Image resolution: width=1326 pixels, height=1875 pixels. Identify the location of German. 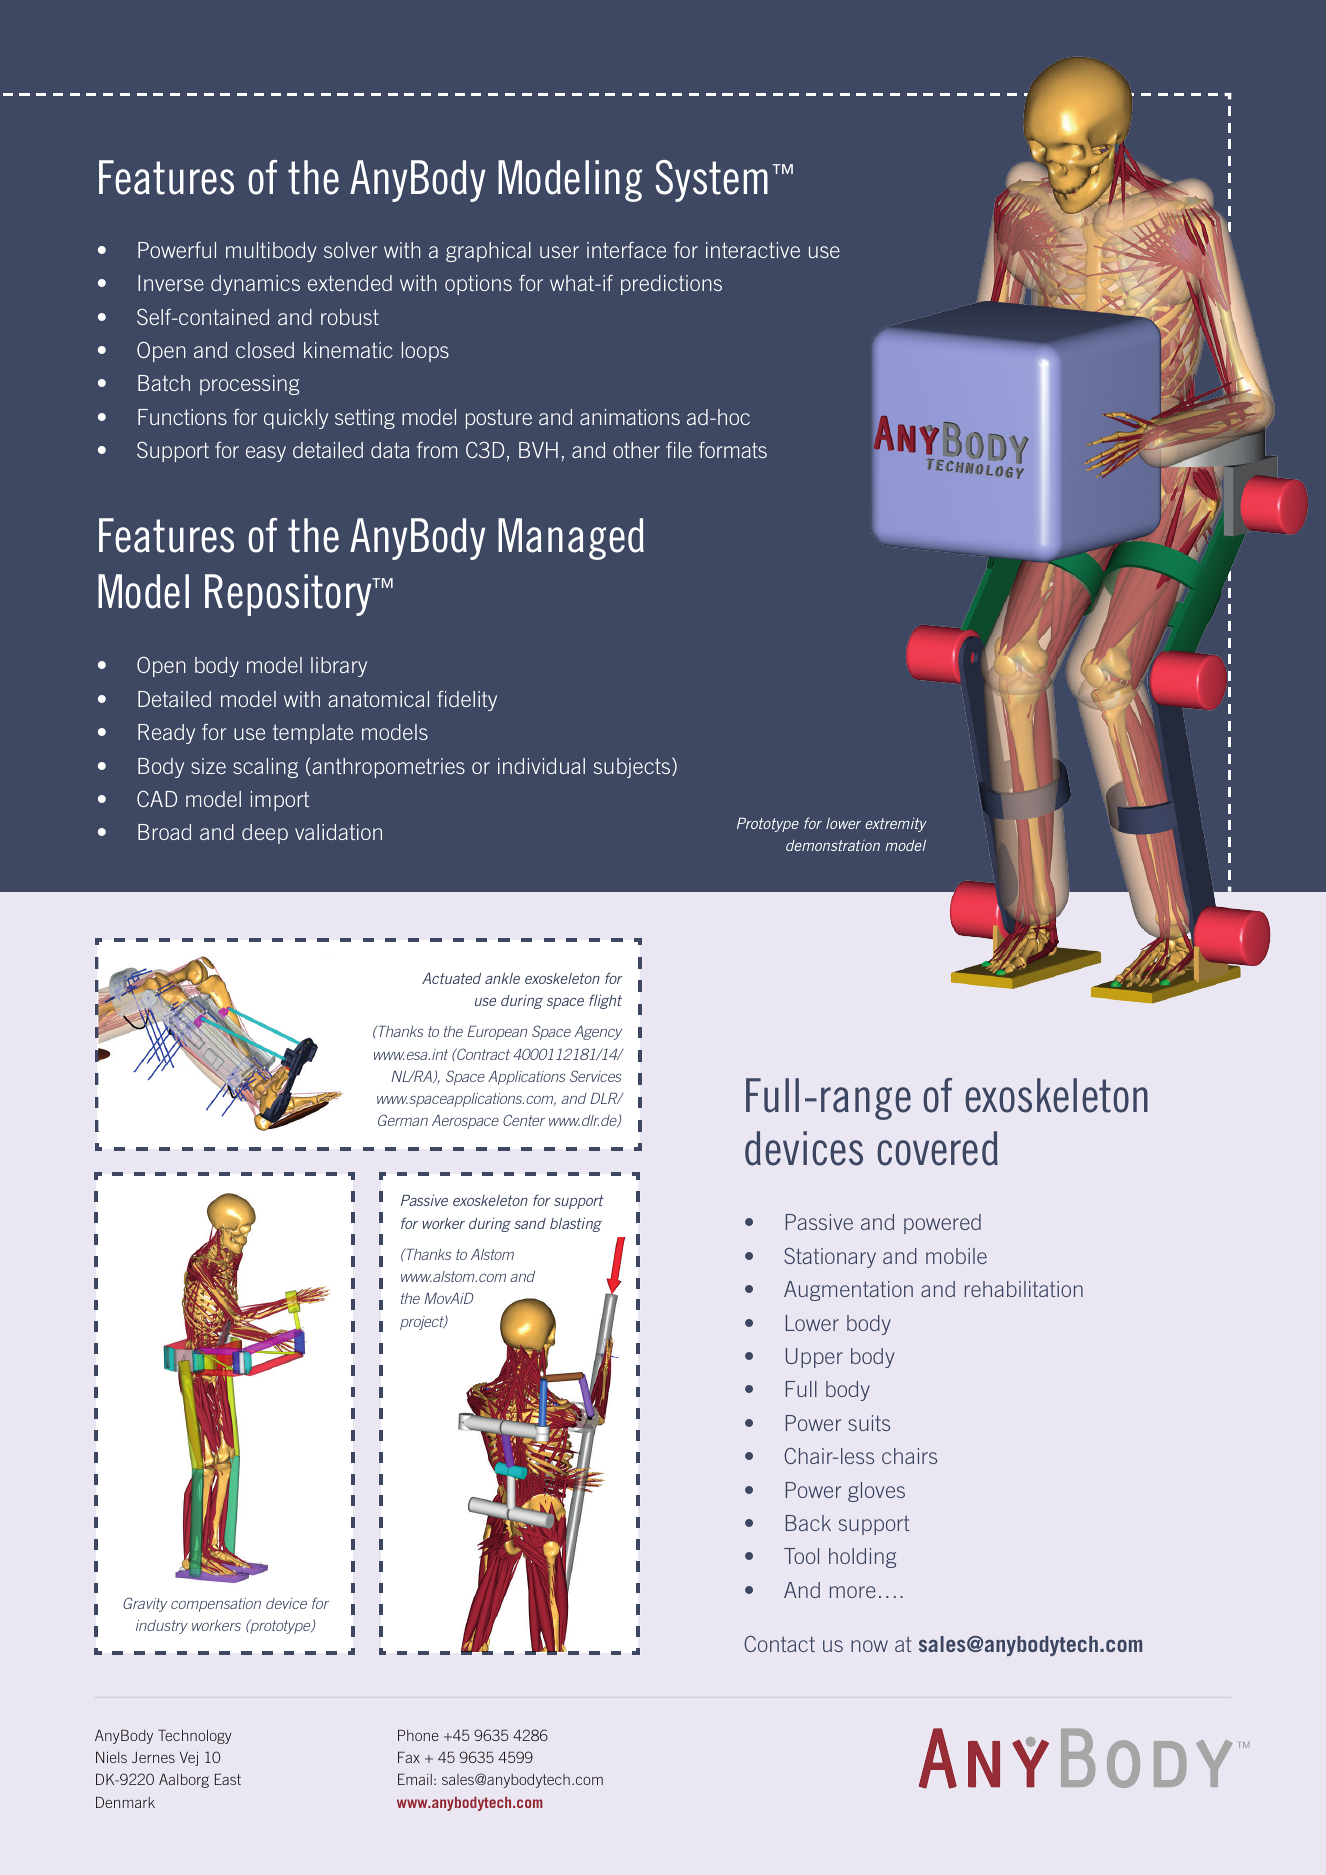
(403, 1120).
